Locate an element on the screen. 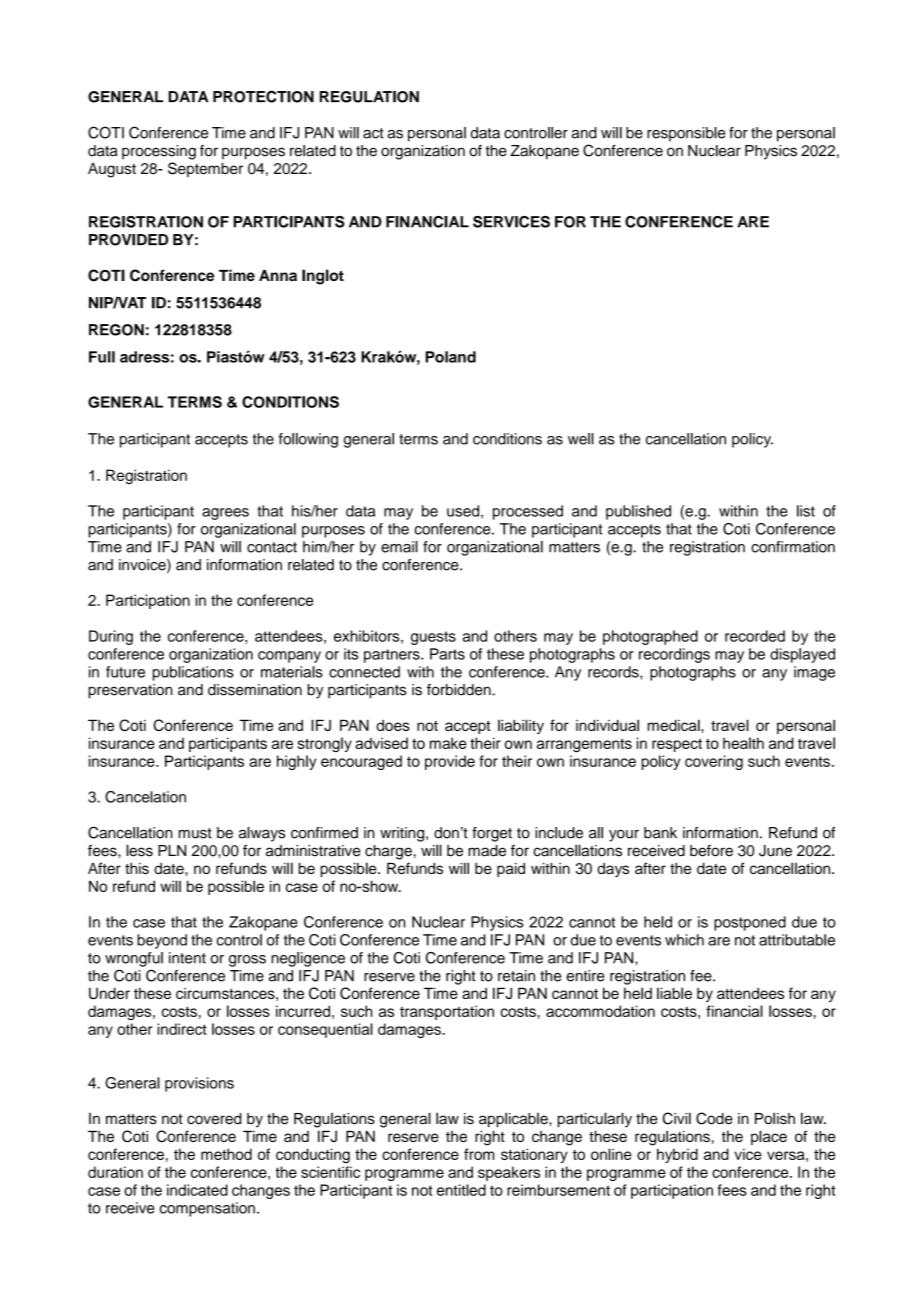 The height and width of the screenshot is (1308, 924). processing is located at coordinates (159, 152).
